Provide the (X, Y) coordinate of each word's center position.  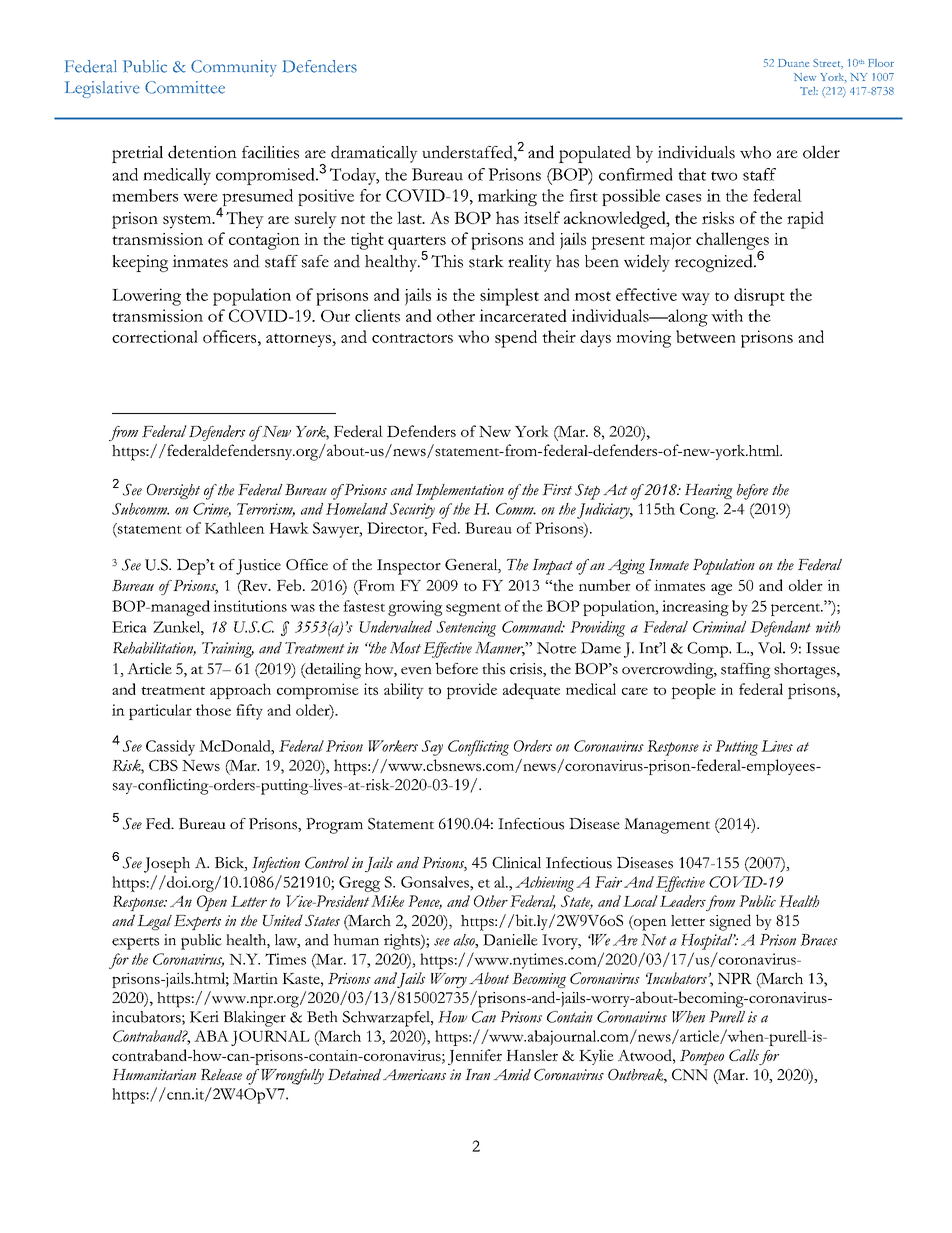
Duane (793, 63)
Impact (552, 567)
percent (797, 609)
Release (221, 1075)
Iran (477, 1074)
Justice (258, 567)
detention (202, 152)
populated (595, 154)
